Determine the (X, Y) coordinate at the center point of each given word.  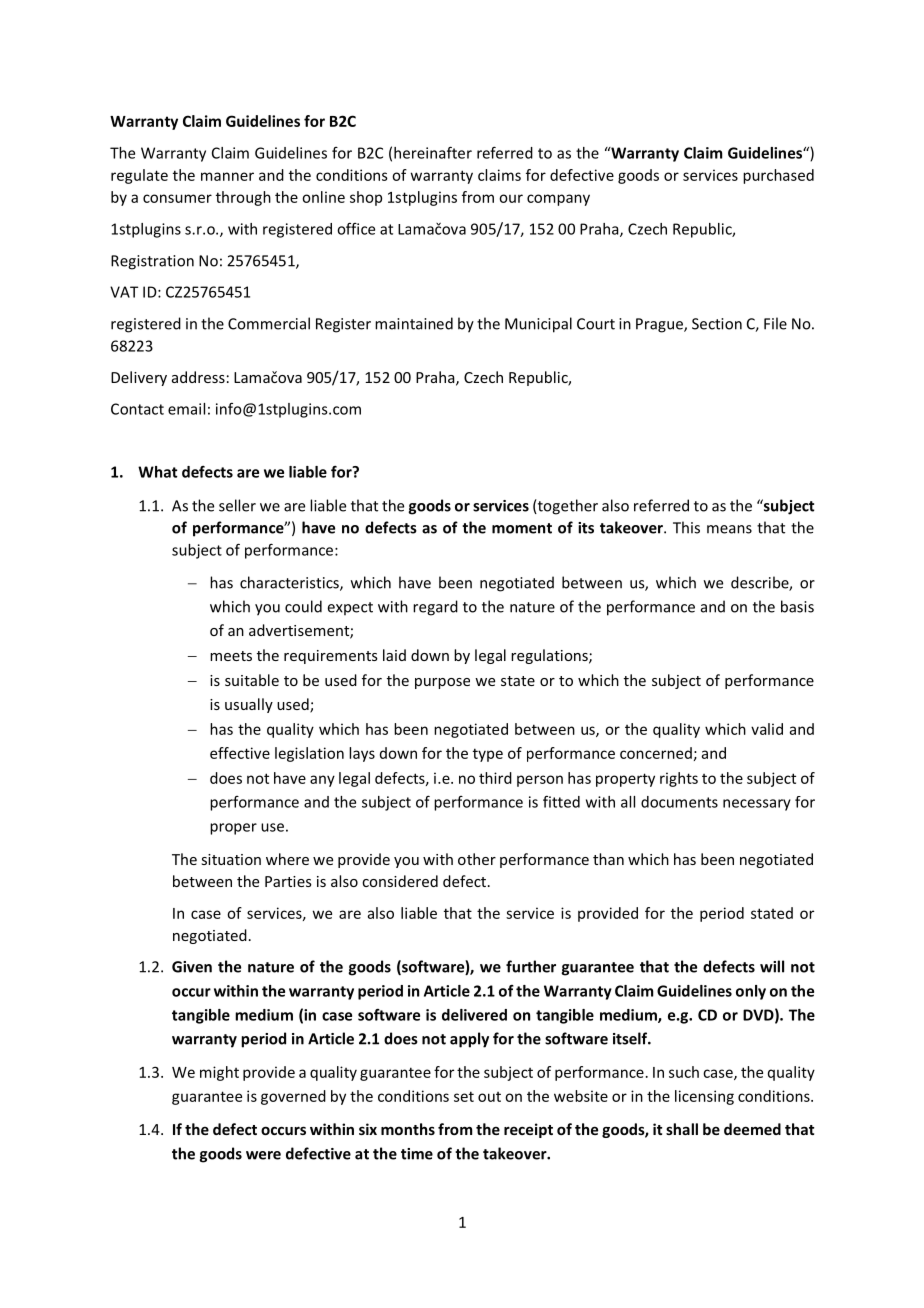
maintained (414, 323)
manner (227, 176)
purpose (442, 683)
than (608, 859)
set (464, 1096)
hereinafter (433, 152)
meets (231, 656)
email (186, 409)
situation (231, 859)
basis (797, 606)
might (219, 1073)
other (477, 859)
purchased (778, 176)
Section (717, 324)
